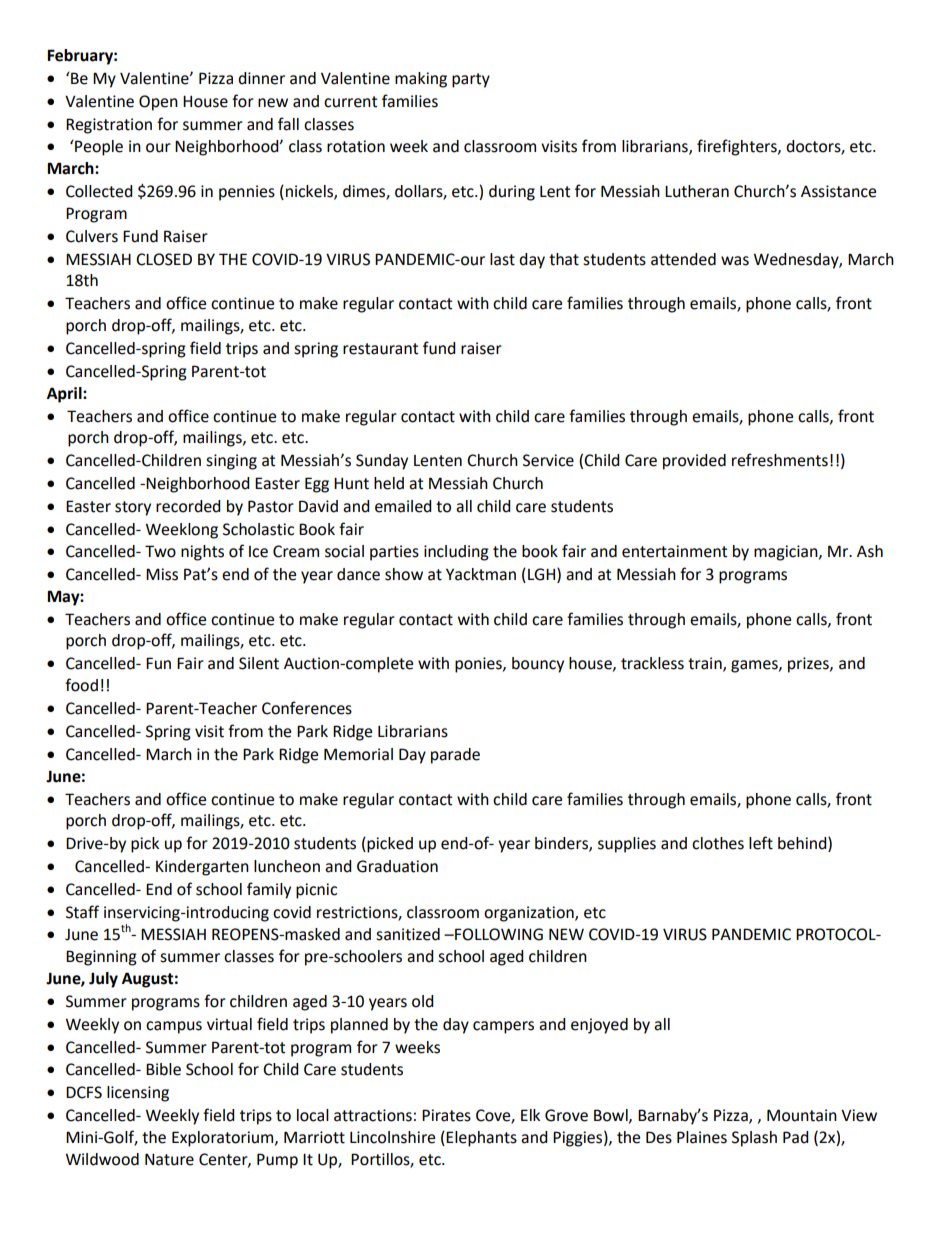 The height and width of the image is (1233, 952). What do you see at coordinates (380, 349) in the image?
I see `restaurant` at bounding box center [380, 349].
